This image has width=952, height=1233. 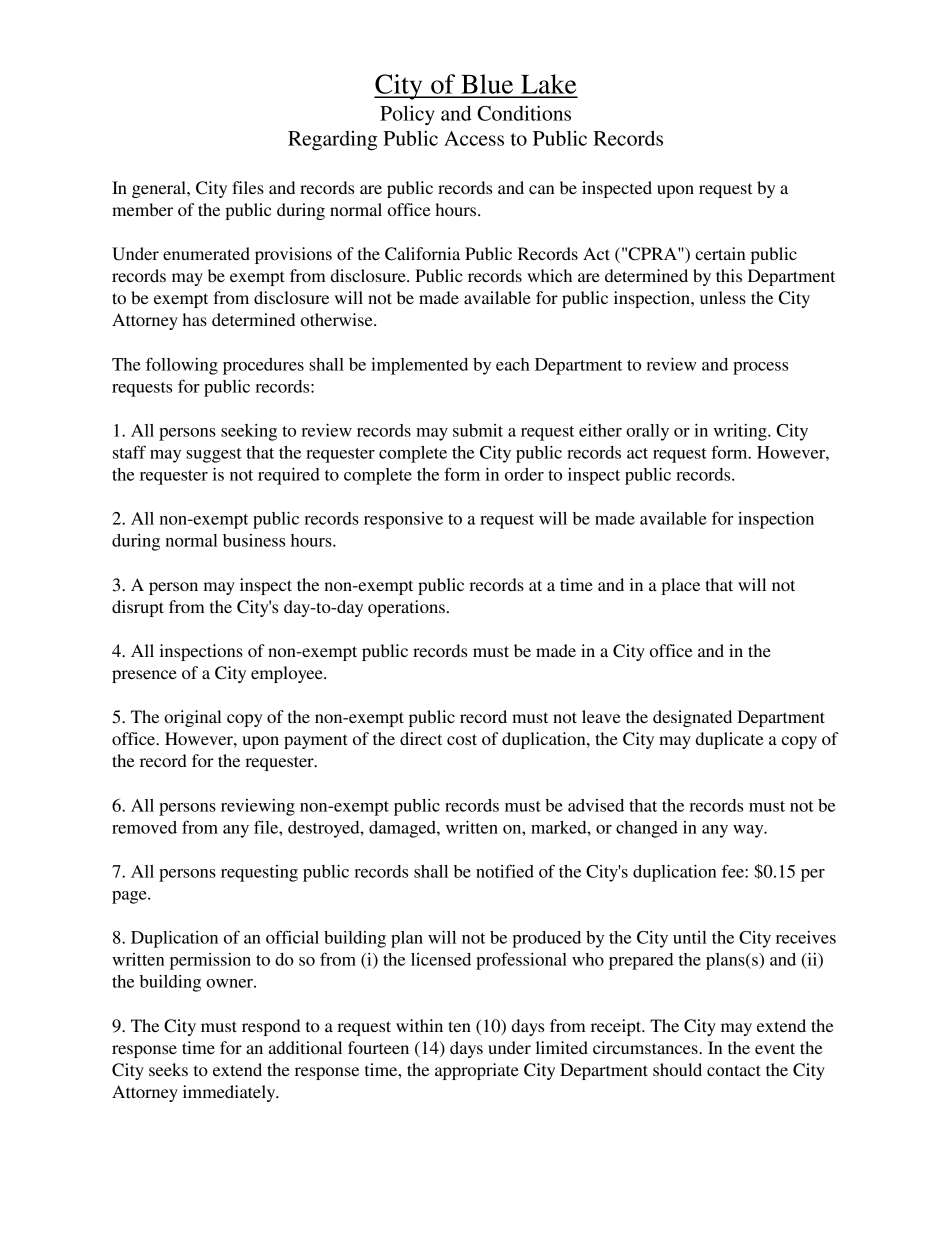 What do you see at coordinates (160, 189) in the image?
I see `general` at bounding box center [160, 189].
